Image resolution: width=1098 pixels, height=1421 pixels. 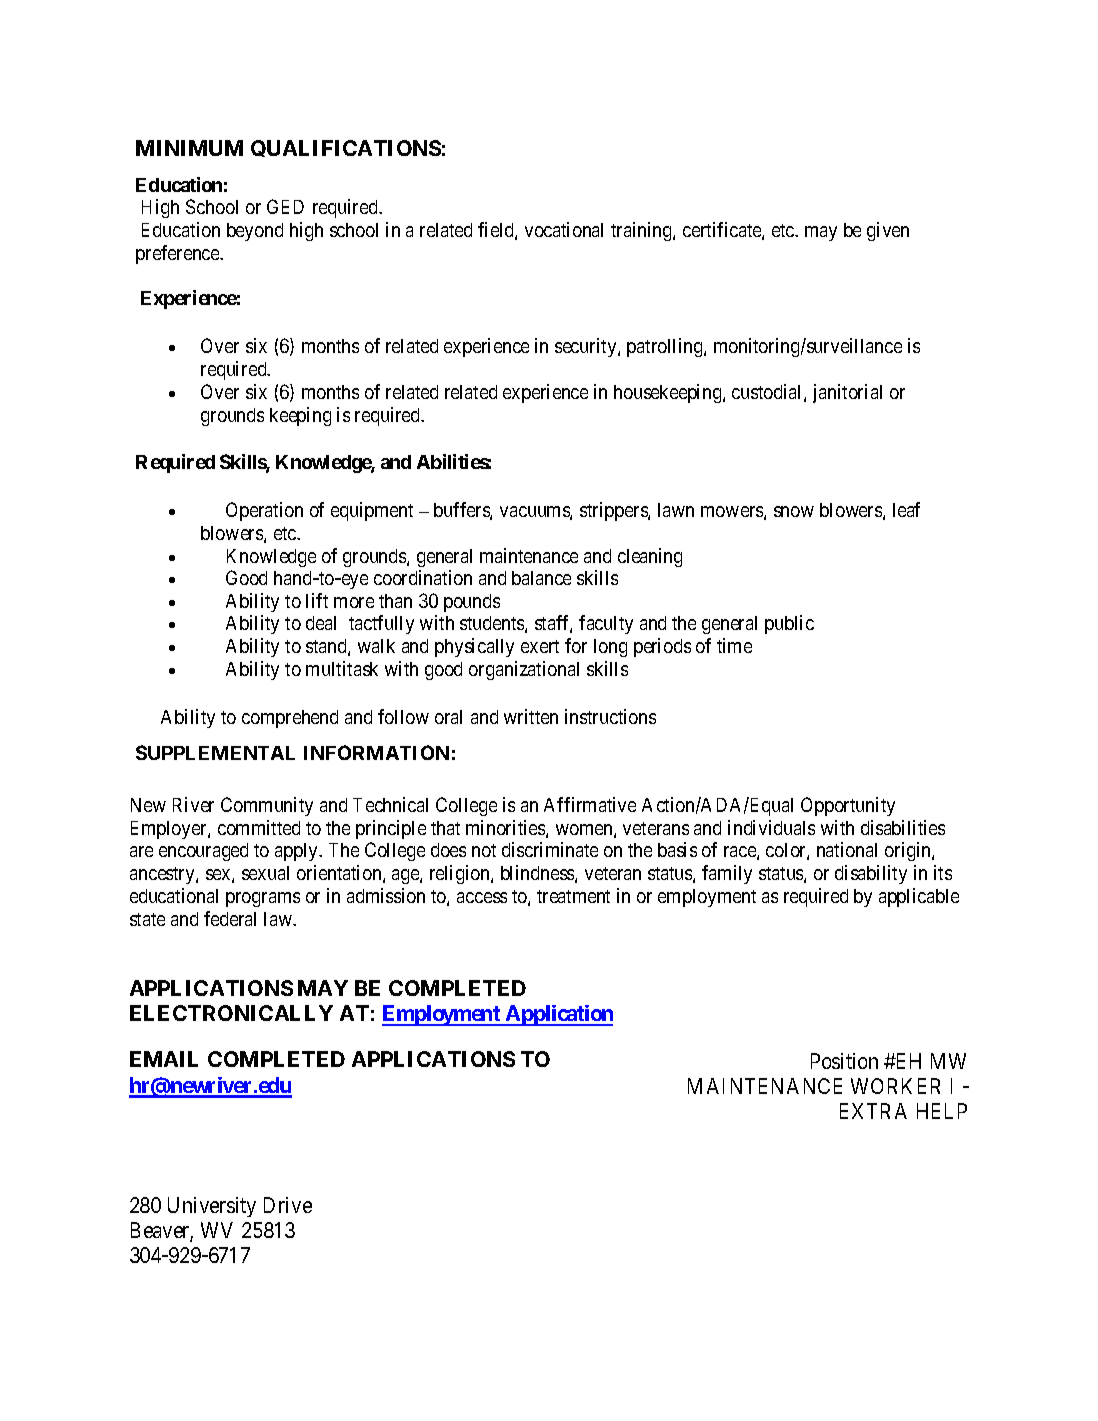 What do you see at coordinates (524, 670) in the document?
I see `organizational` at bounding box center [524, 670].
